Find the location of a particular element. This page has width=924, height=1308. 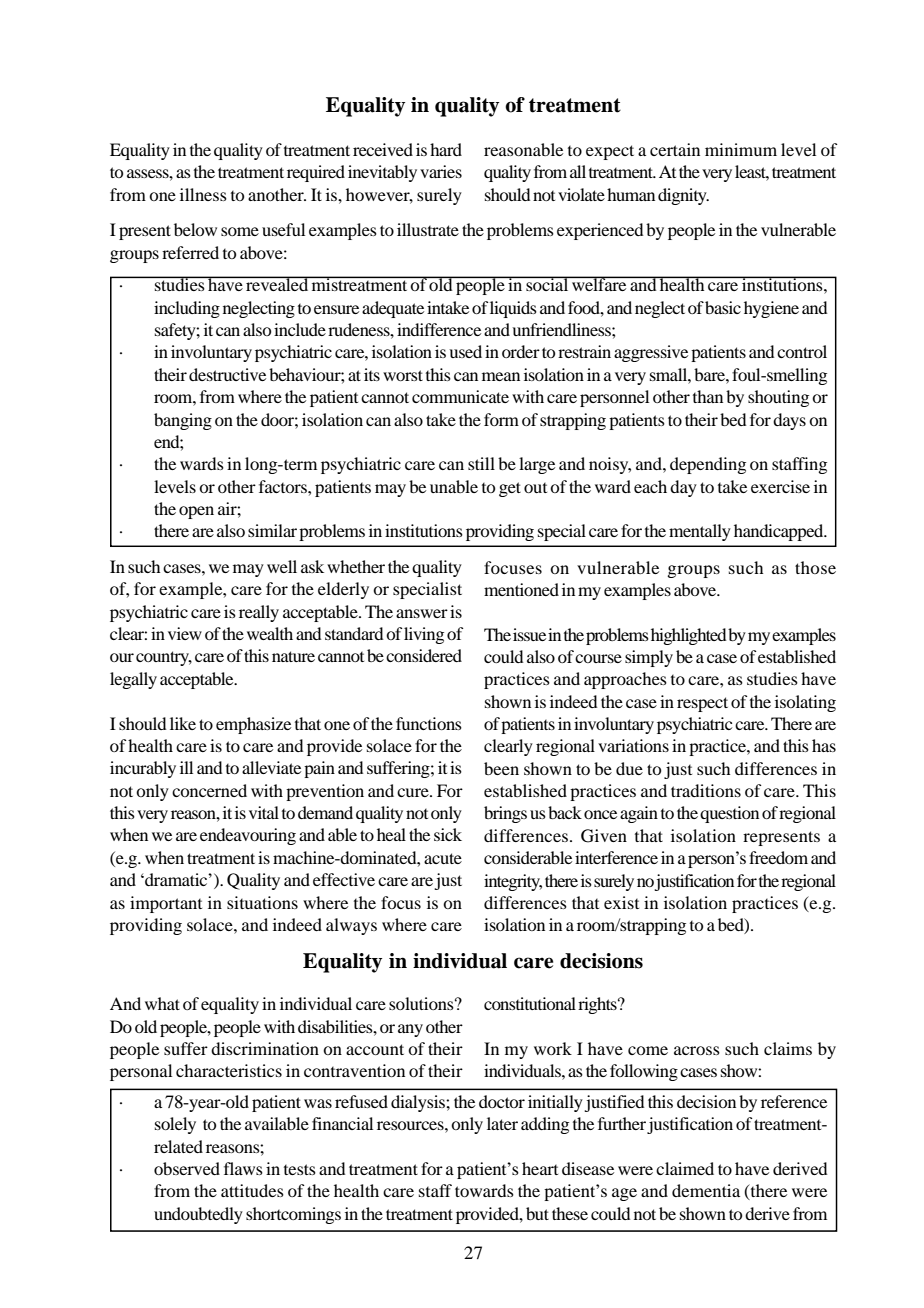

question is located at coordinates (729, 814).
